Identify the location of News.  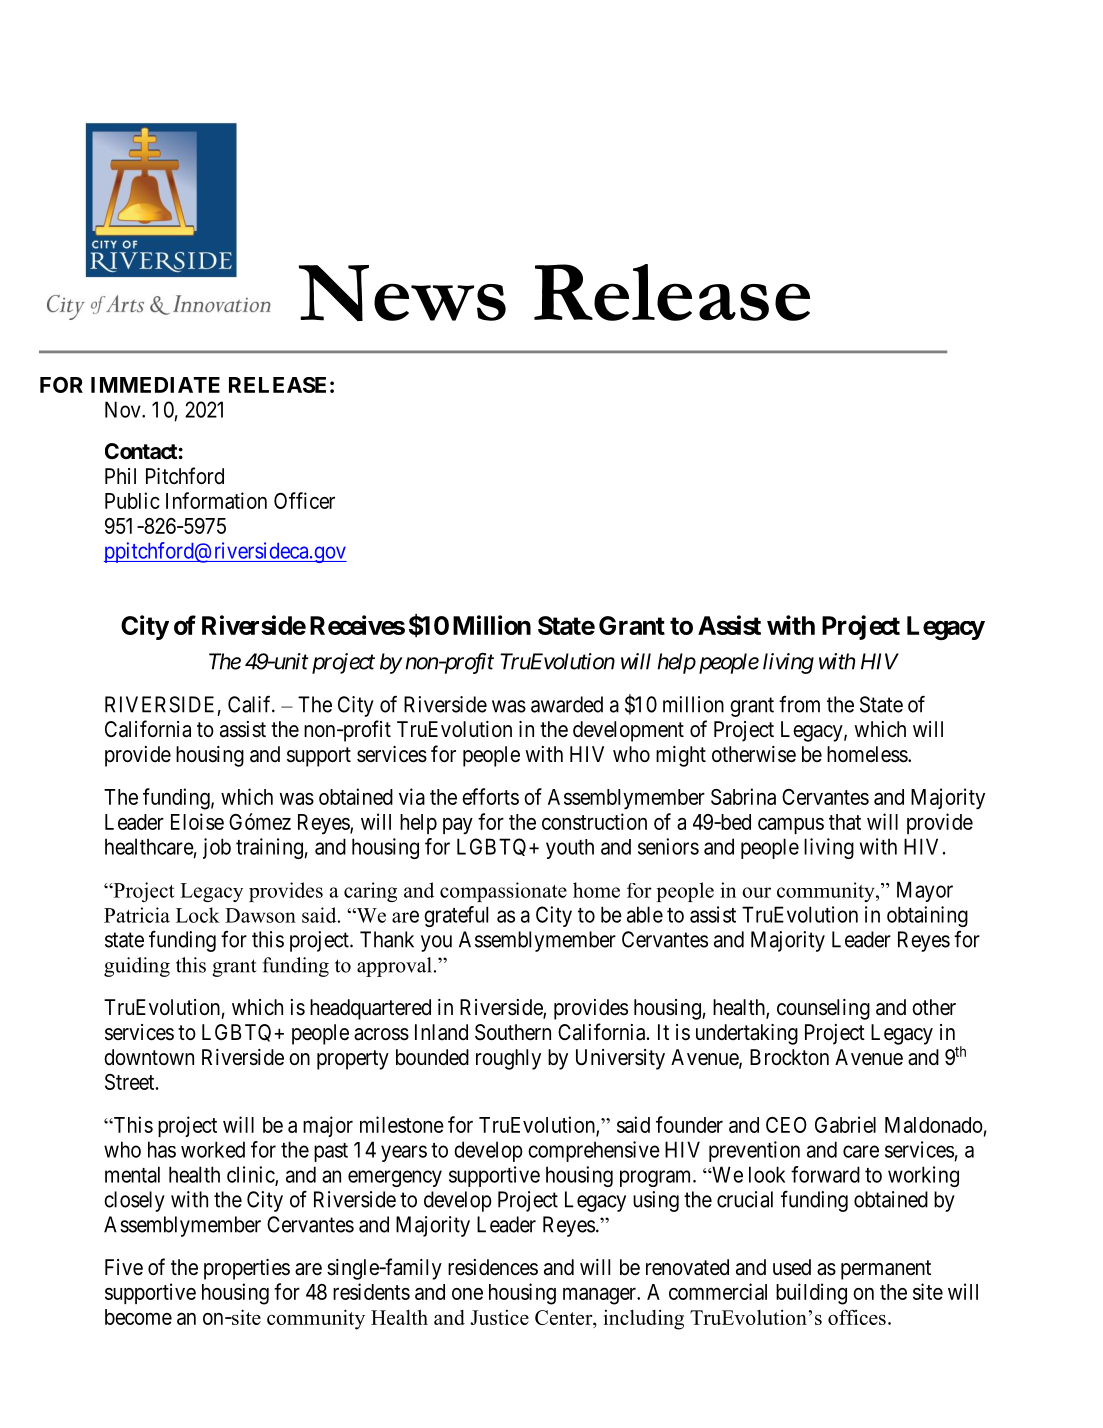
(402, 293).
